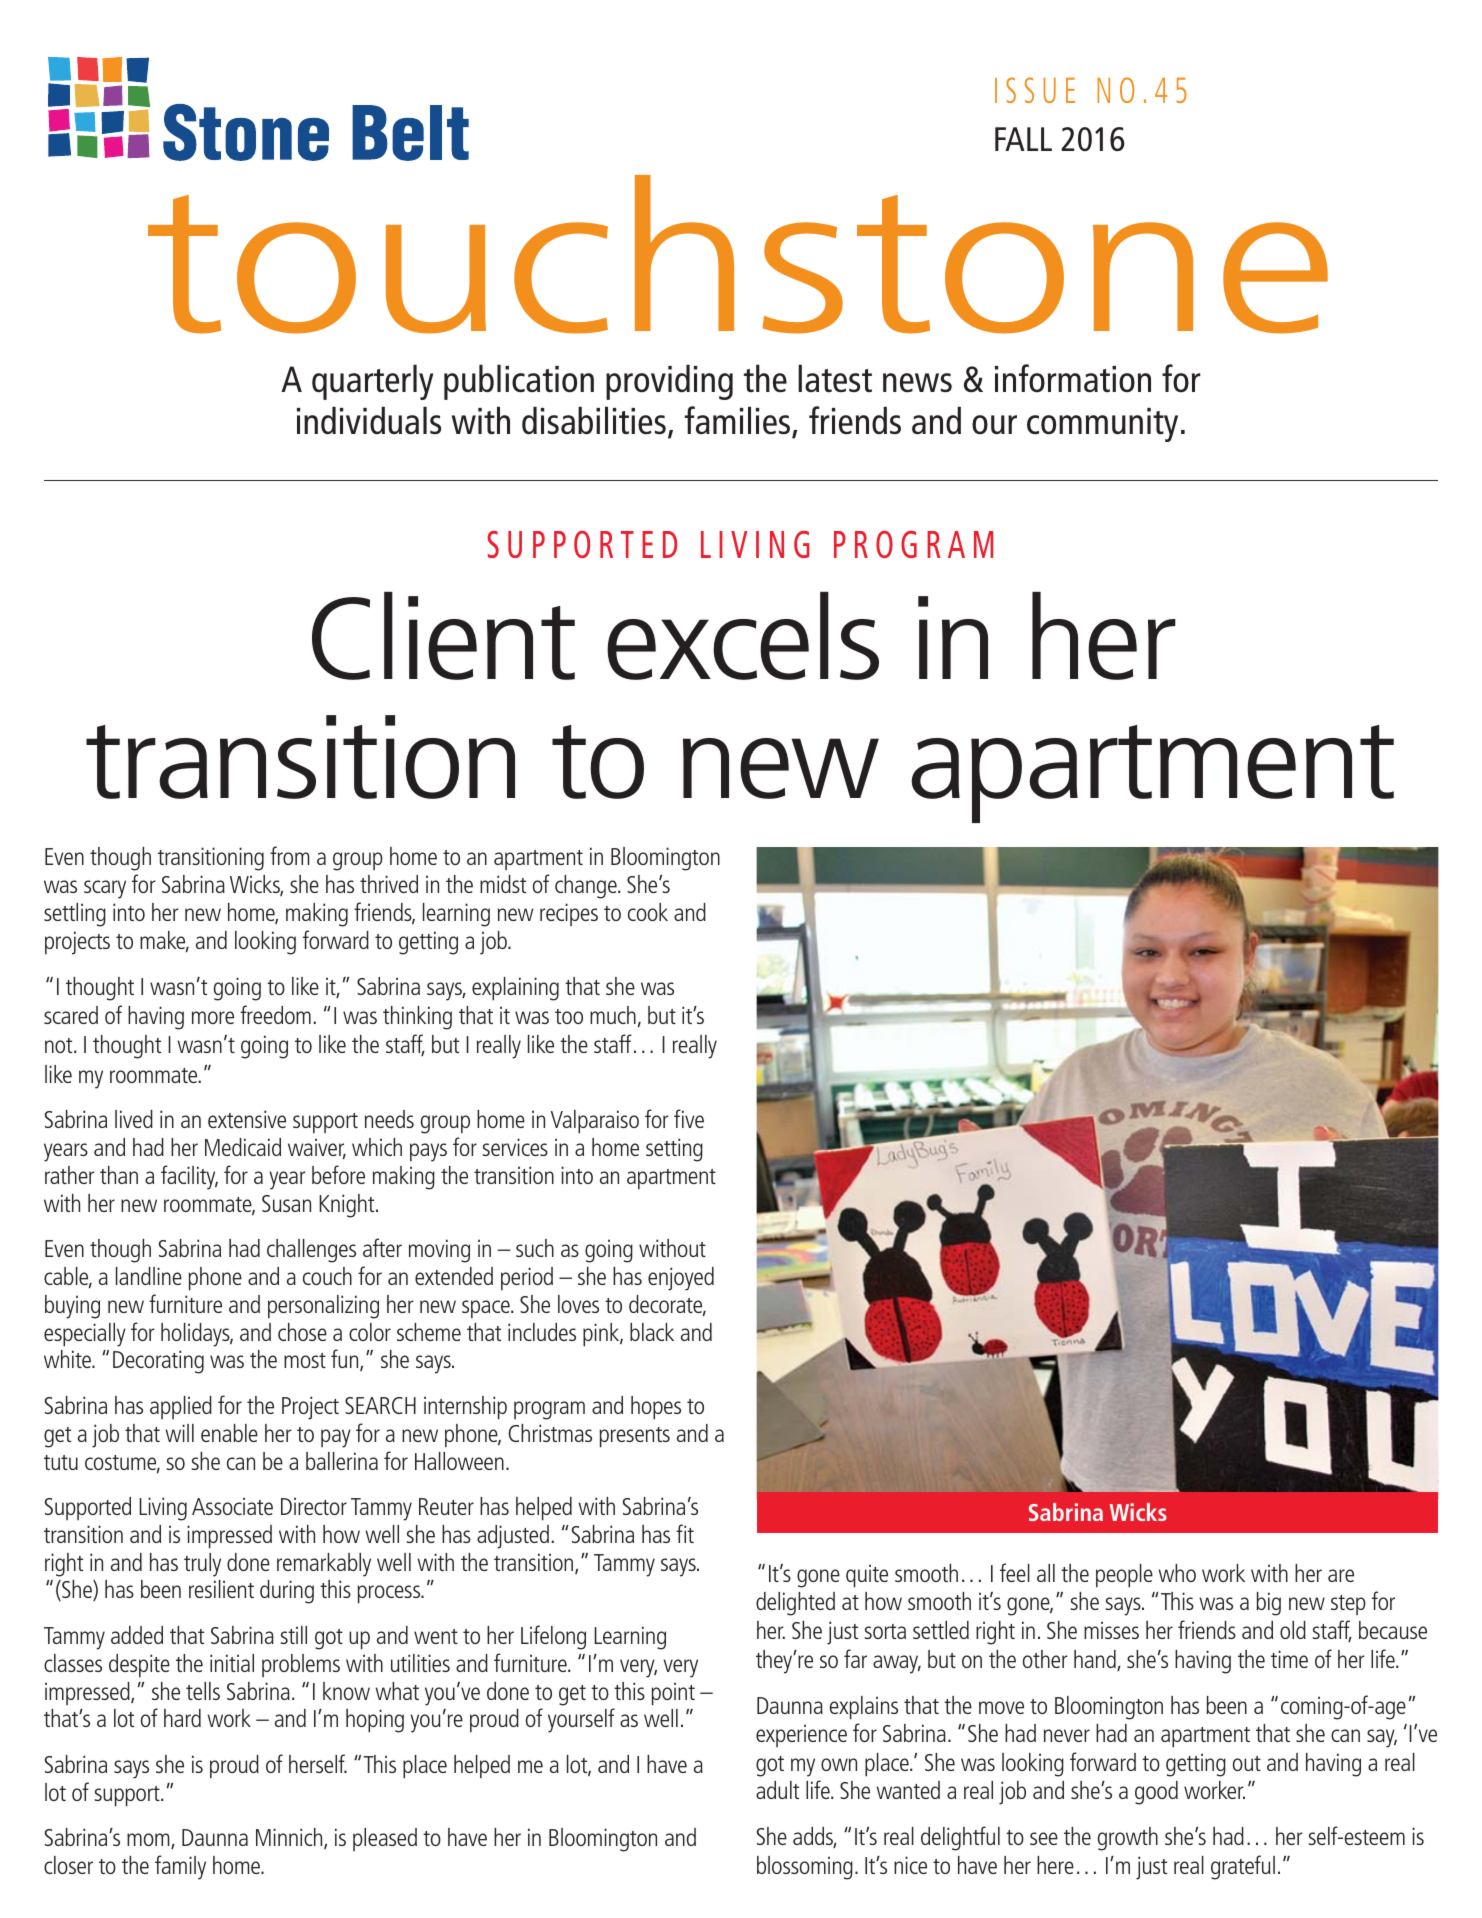  Describe the element at coordinates (213, 1017) in the page. I see `more` at that location.
